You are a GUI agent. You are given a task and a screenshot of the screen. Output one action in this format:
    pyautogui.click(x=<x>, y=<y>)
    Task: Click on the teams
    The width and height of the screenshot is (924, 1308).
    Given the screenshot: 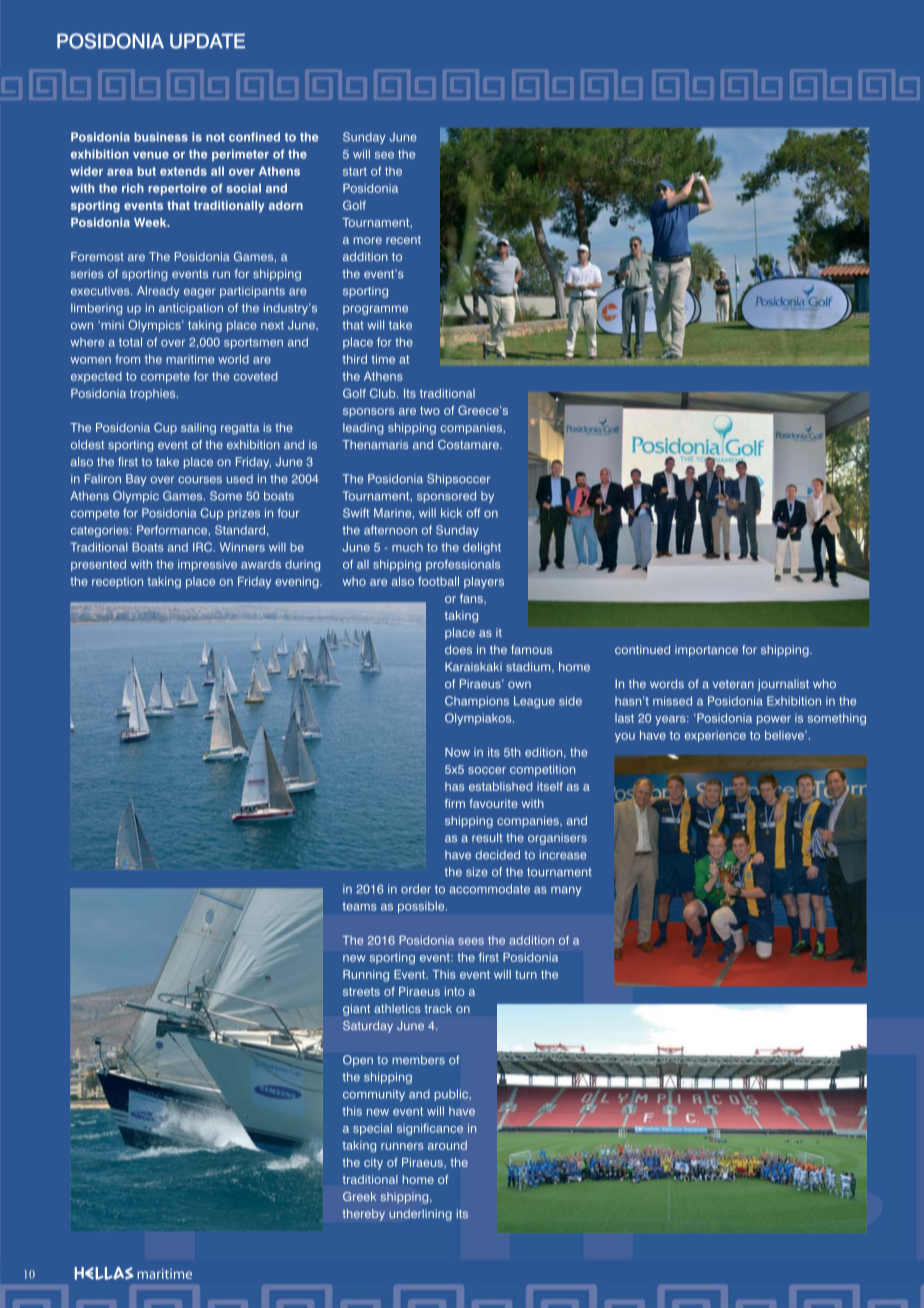 What is the action you would take?
    pyautogui.click(x=359, y=906)
